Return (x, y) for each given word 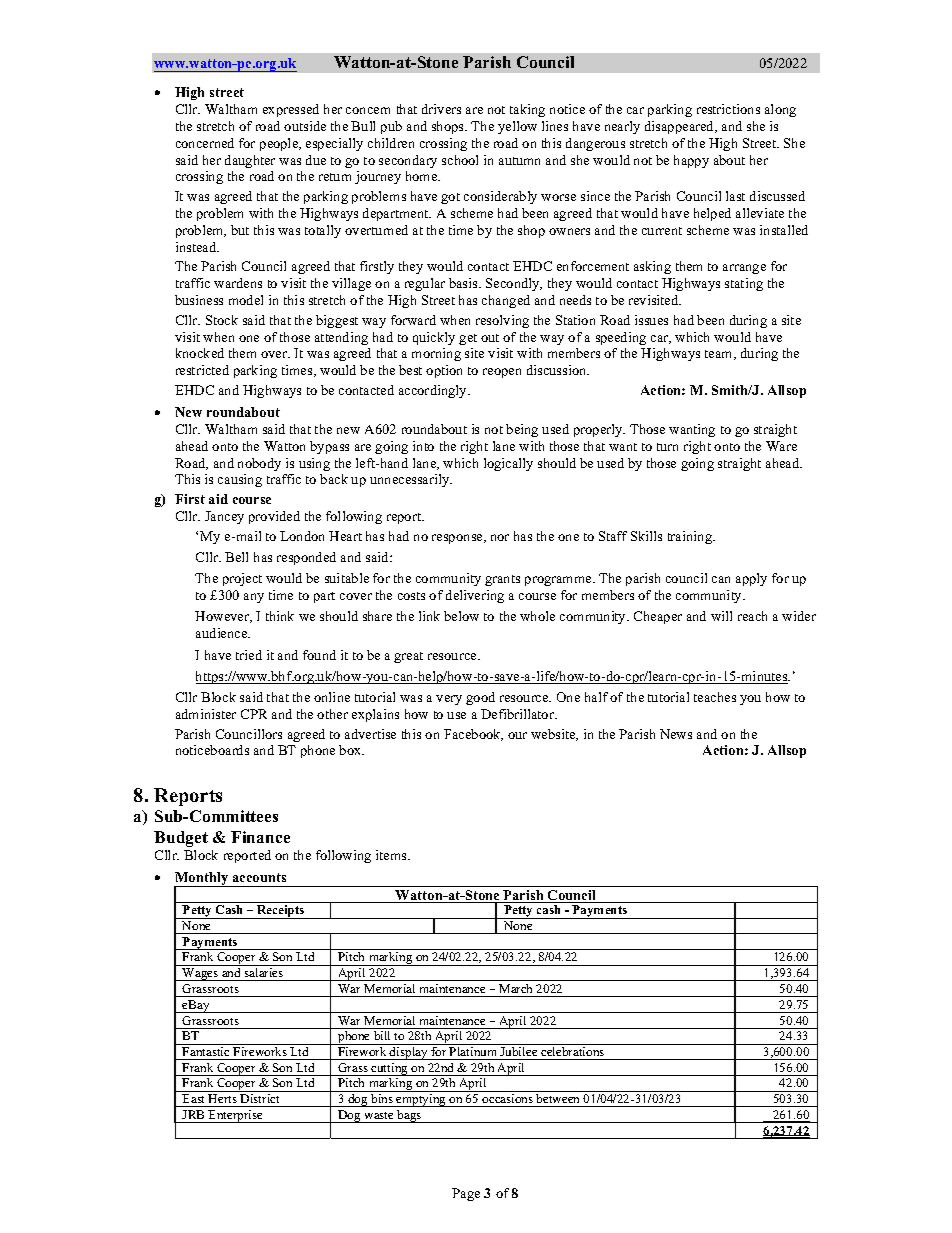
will (721, 616)
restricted (202, 370)
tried (249, 655)
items (392, 855)
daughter (250, 161)
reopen (502, 373)
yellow (517, 127)
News (676, 734)
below (461, 616)
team (720, 355)
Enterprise (236, 1116)
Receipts (281, 912)
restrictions (728, 109)
